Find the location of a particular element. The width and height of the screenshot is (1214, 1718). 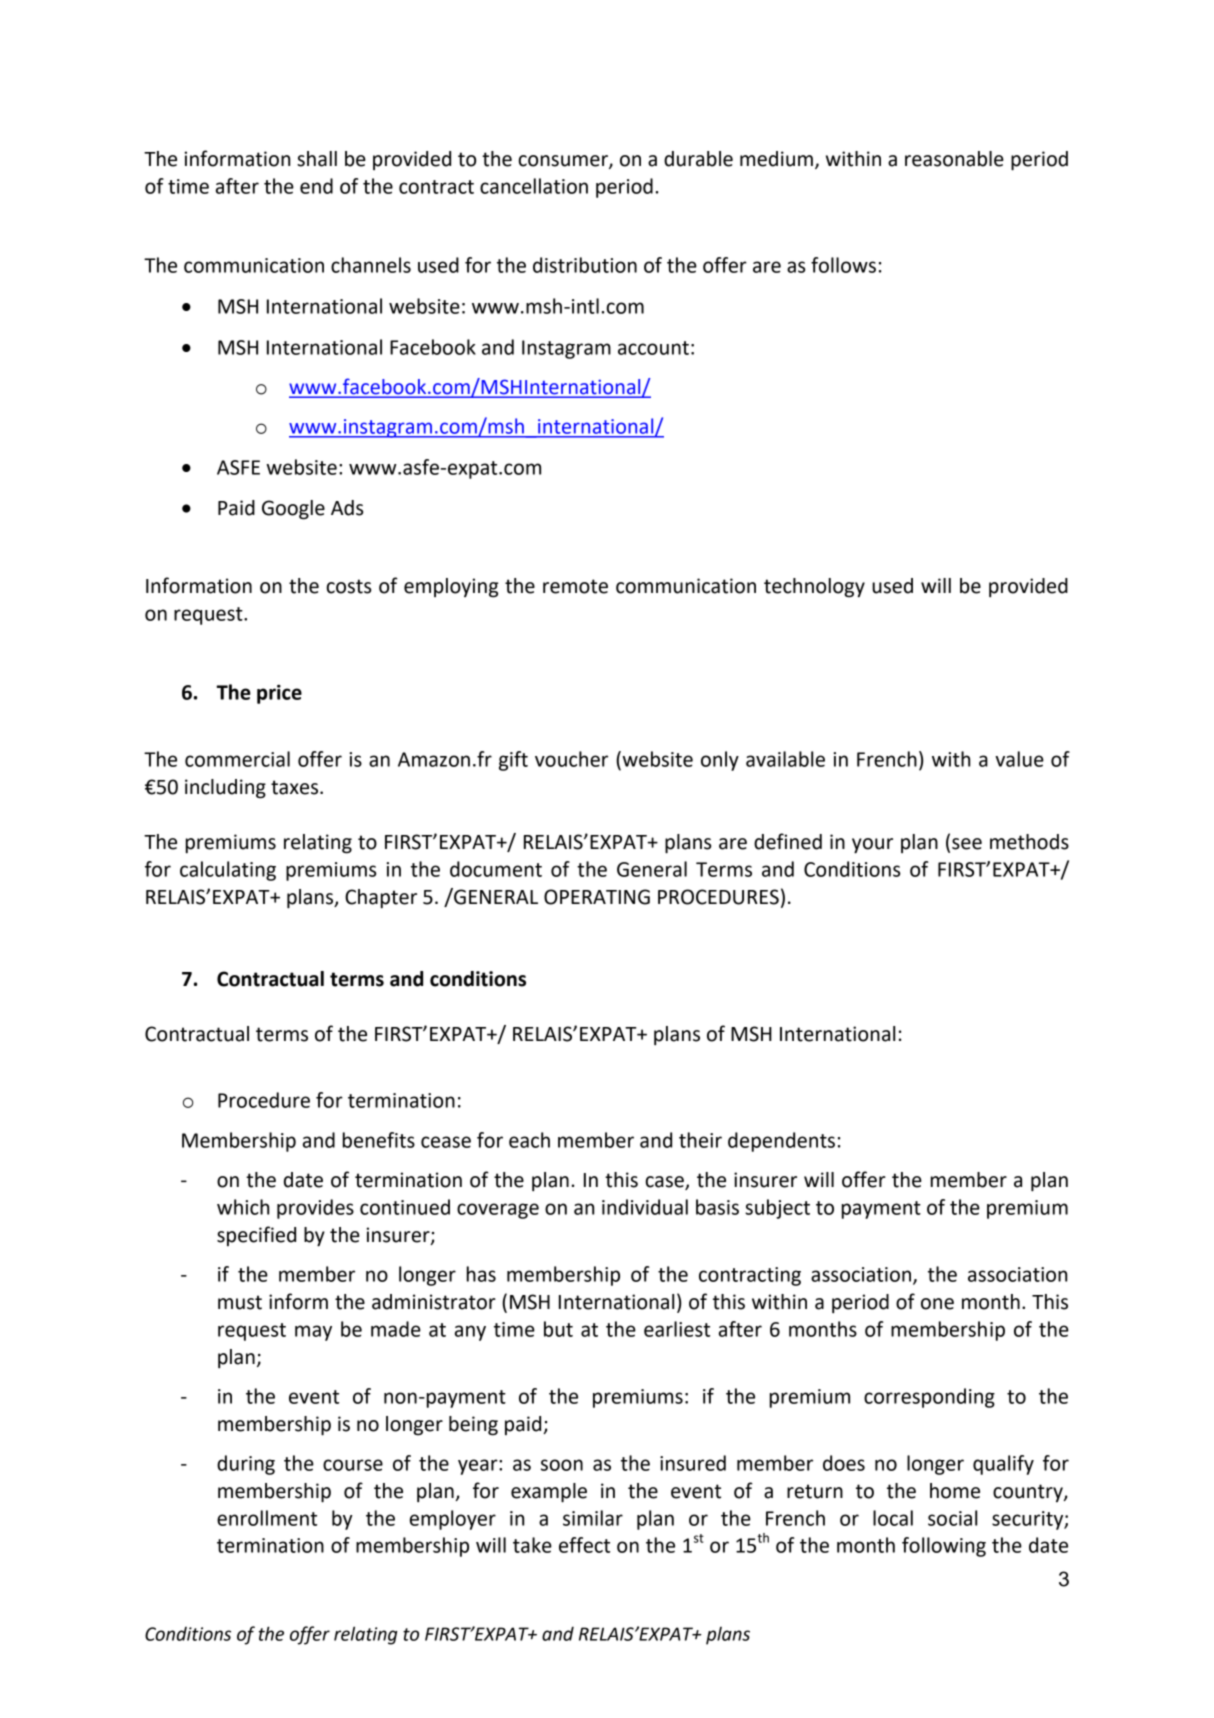

shall is located at coordinates (317, 159).
